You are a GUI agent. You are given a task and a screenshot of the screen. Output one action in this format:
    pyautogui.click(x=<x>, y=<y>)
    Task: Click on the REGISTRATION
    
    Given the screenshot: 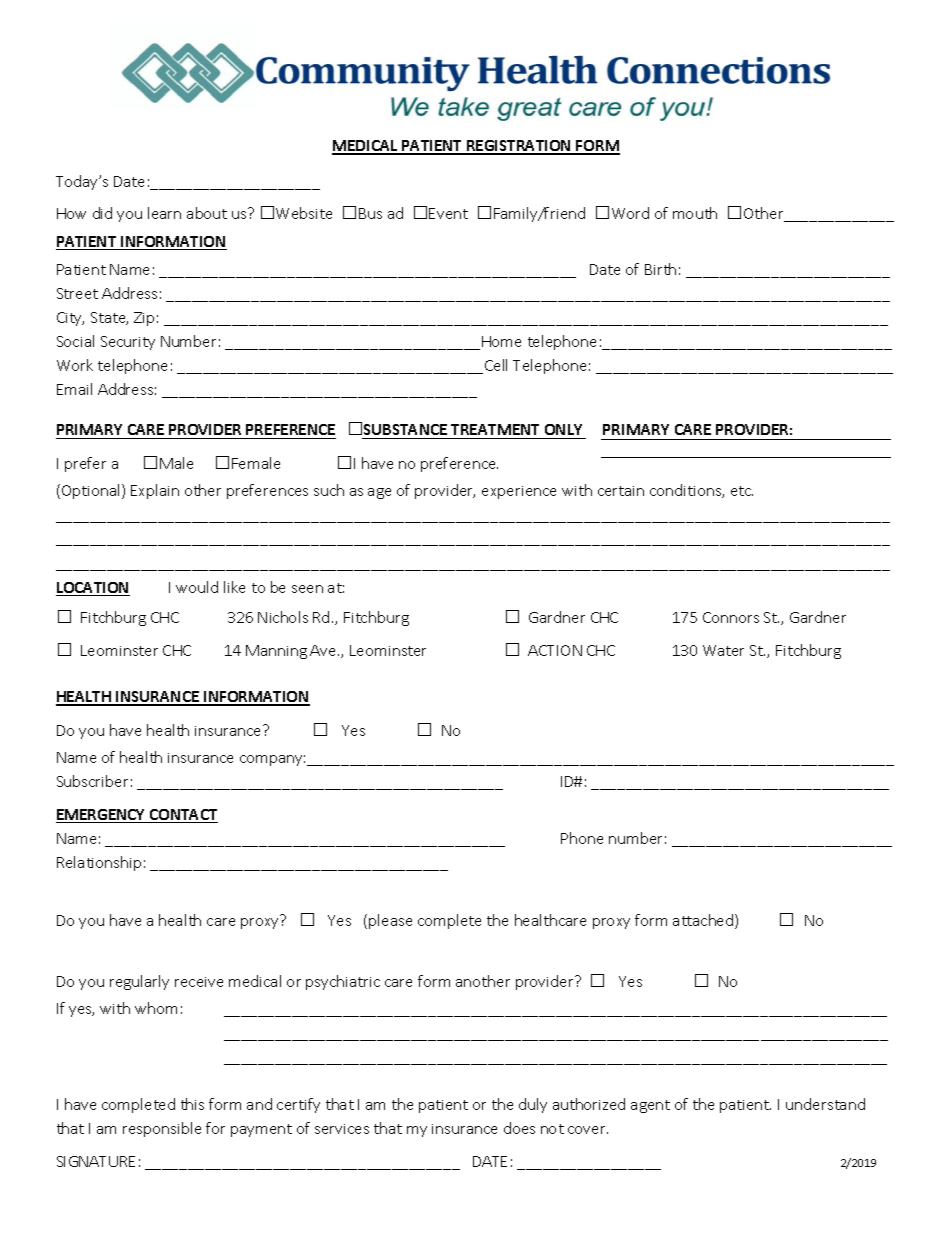 What is the action you would take?
    pyautogui.click(x=519, y=147)
